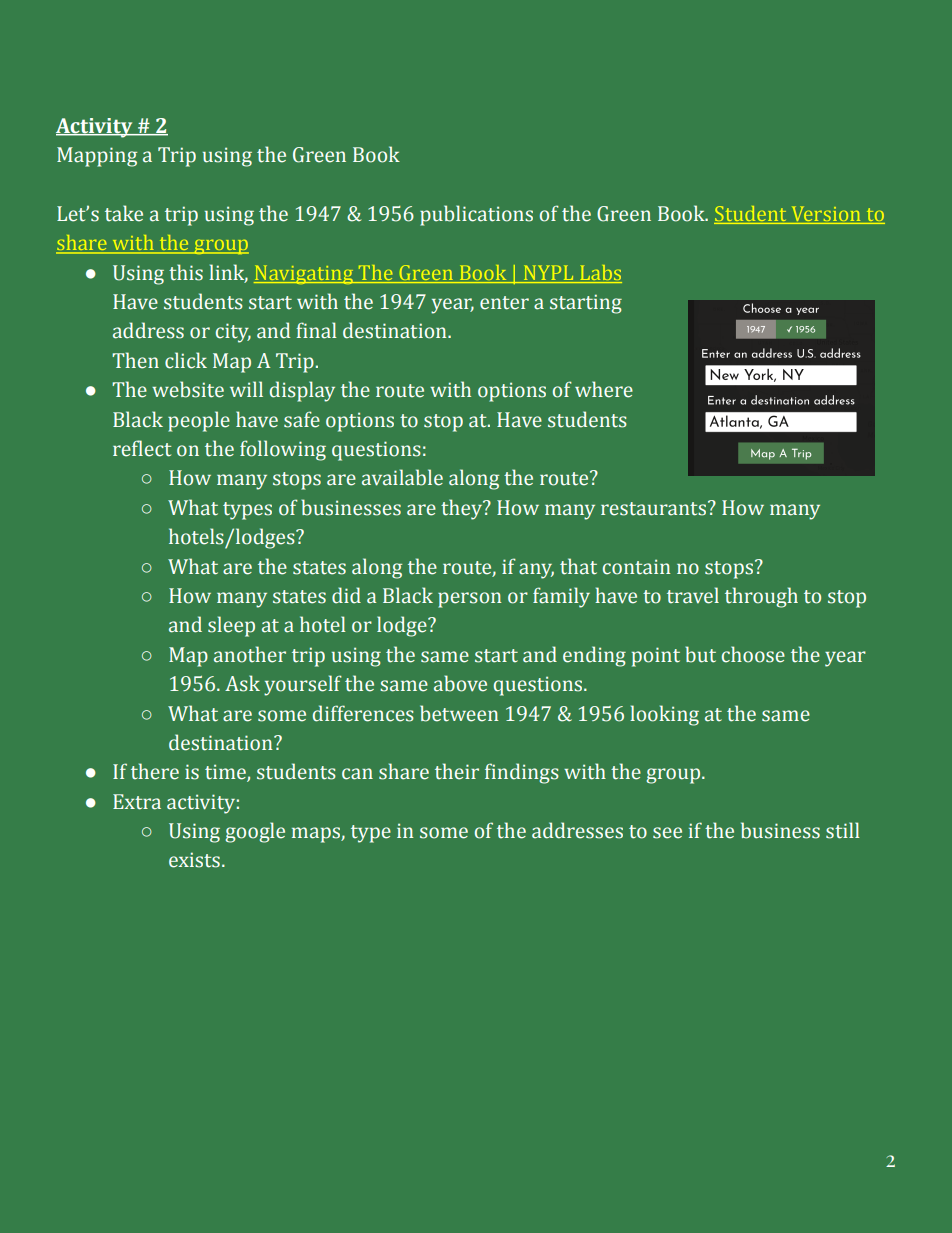 This screenshot has height=1233, width=952. I want to click on take, so click(124, 213).
